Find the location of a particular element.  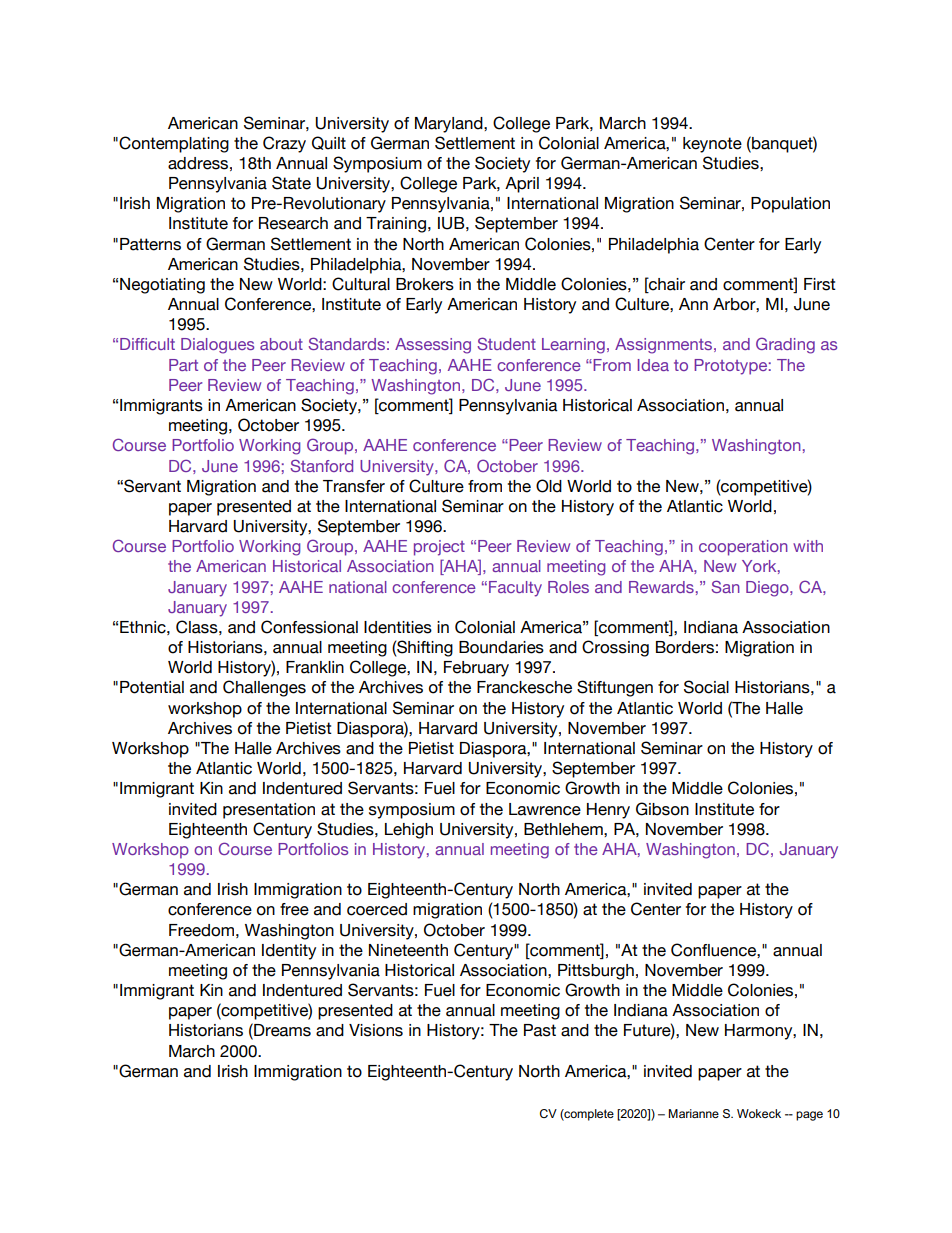

Past is located at coordinates (540, 1030).
